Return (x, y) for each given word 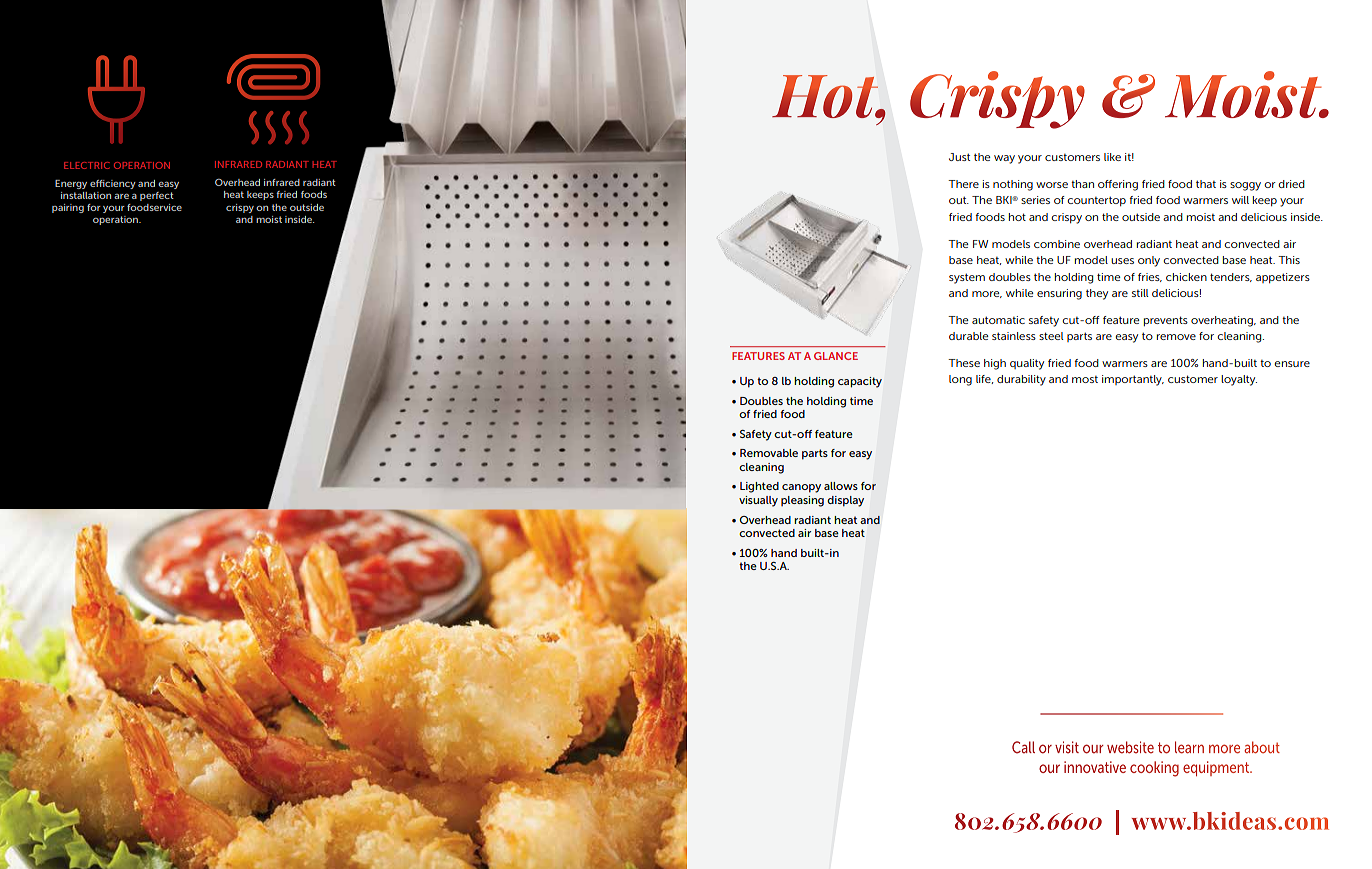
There (963, 184)
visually (758, 501)
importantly (1133, 380)
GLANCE (836, 356)
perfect (157, 196)
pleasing (802, 501)
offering (1118, 185)
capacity (860, 382)
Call (1023, 747)
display (845, 501)
